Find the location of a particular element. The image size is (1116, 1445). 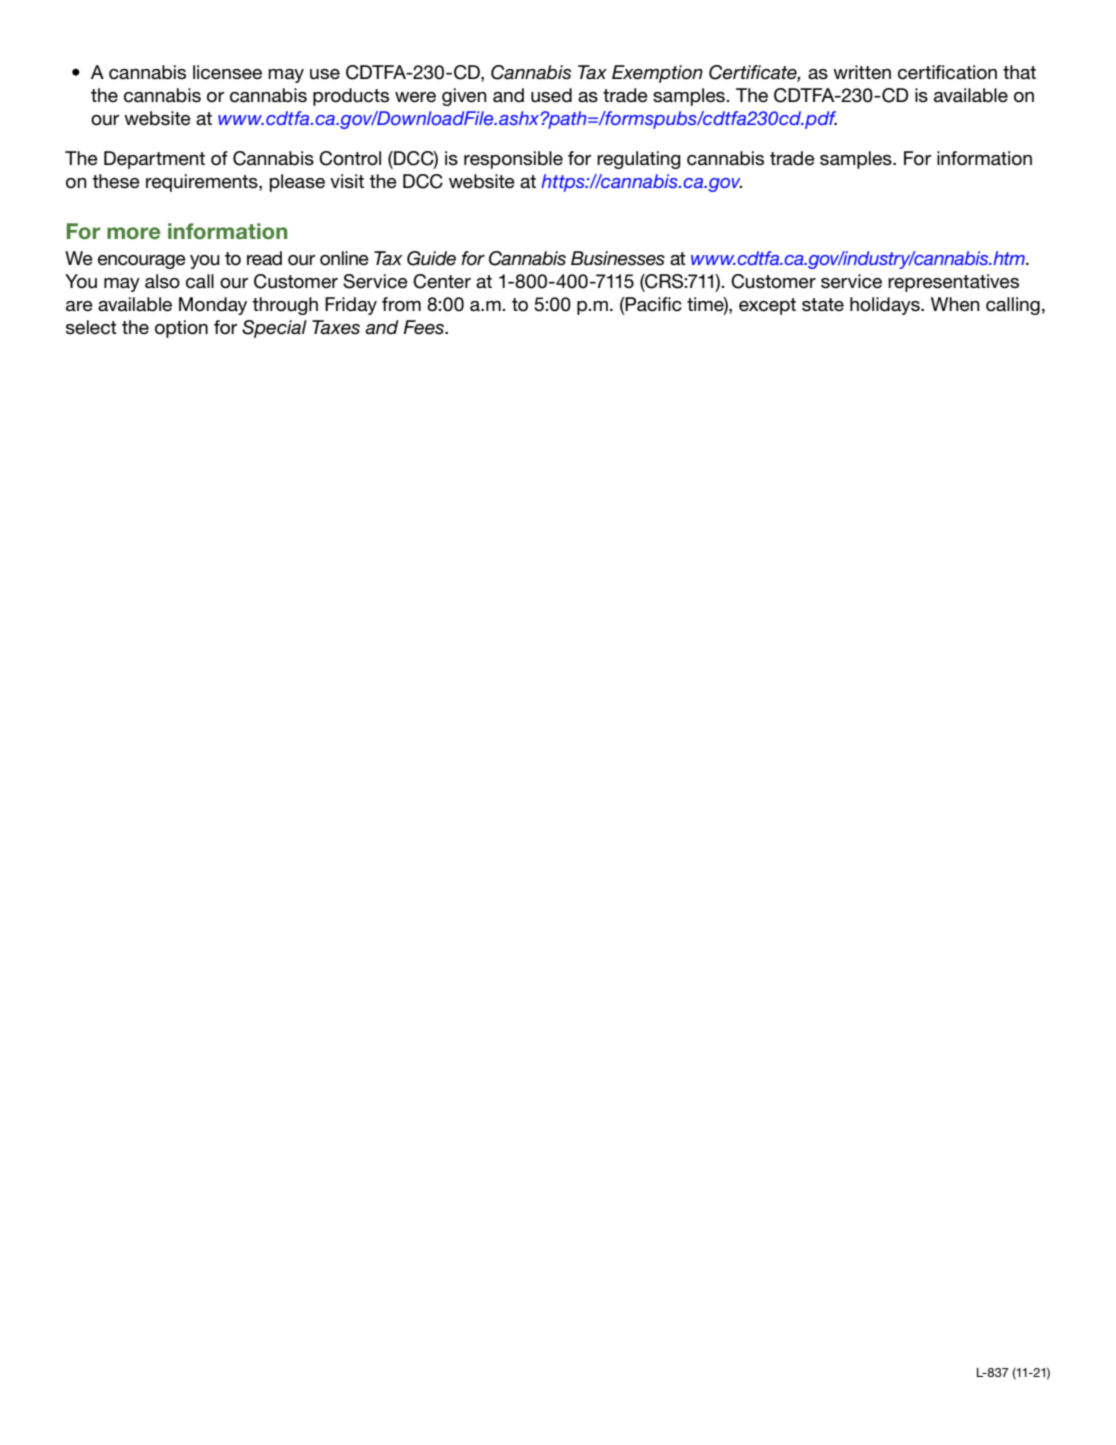

representatives is located at coordinates (953, 283).
